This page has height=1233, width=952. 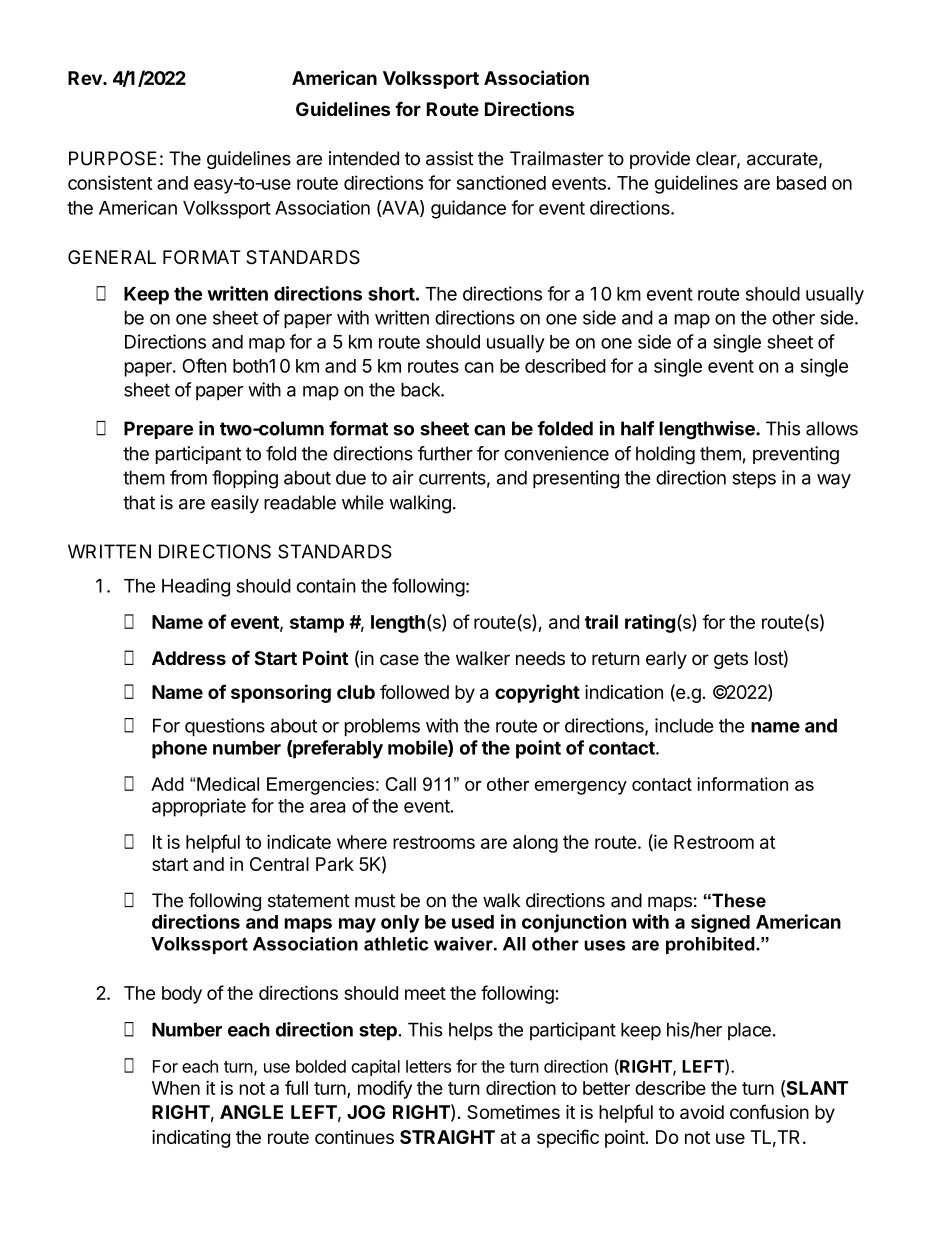 What do you see at coordinates (801, 183) in the page?
I see `based` at bounding box center [801, 183].
